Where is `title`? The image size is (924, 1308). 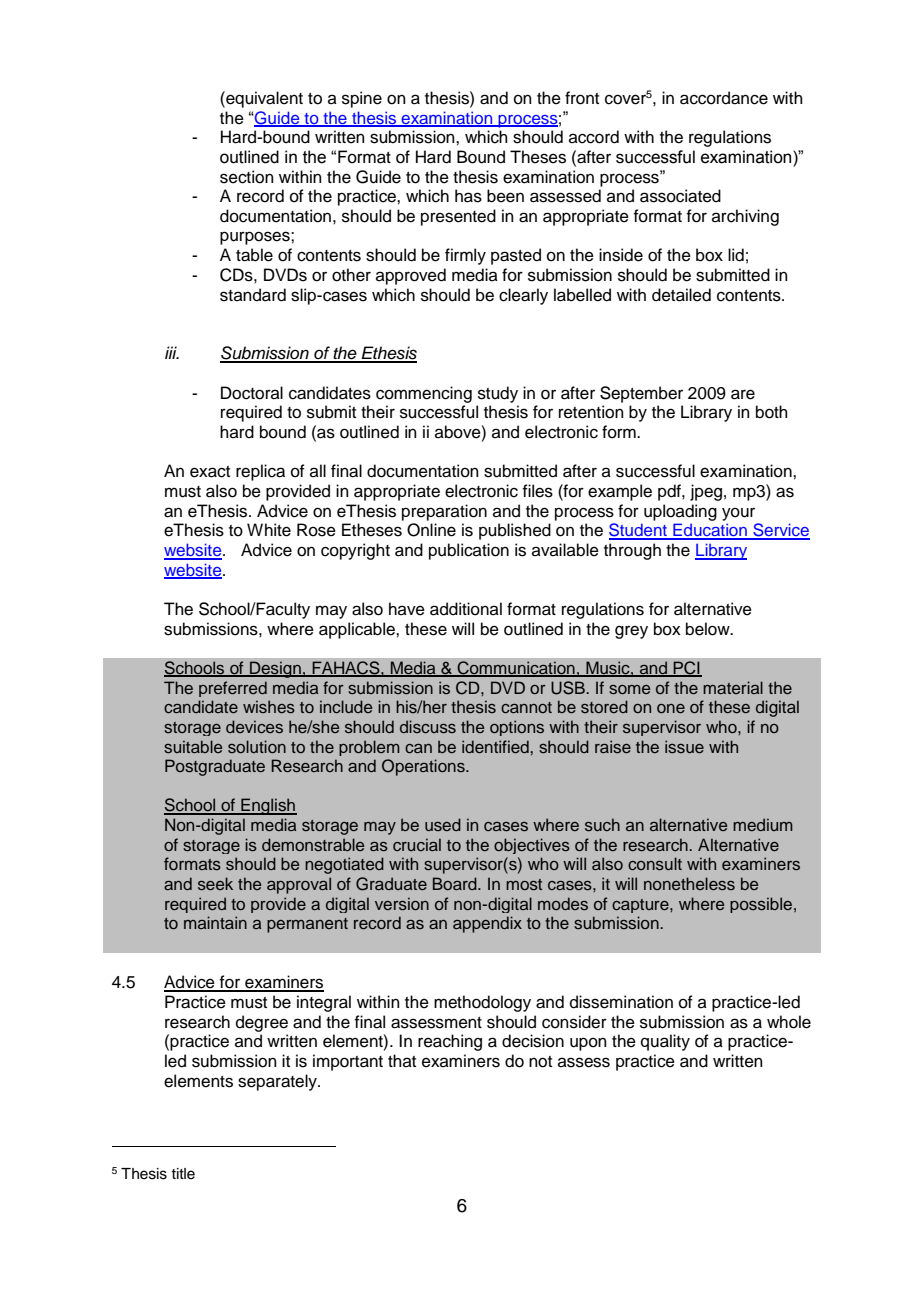
title is located at coordinates (183, 1174).
